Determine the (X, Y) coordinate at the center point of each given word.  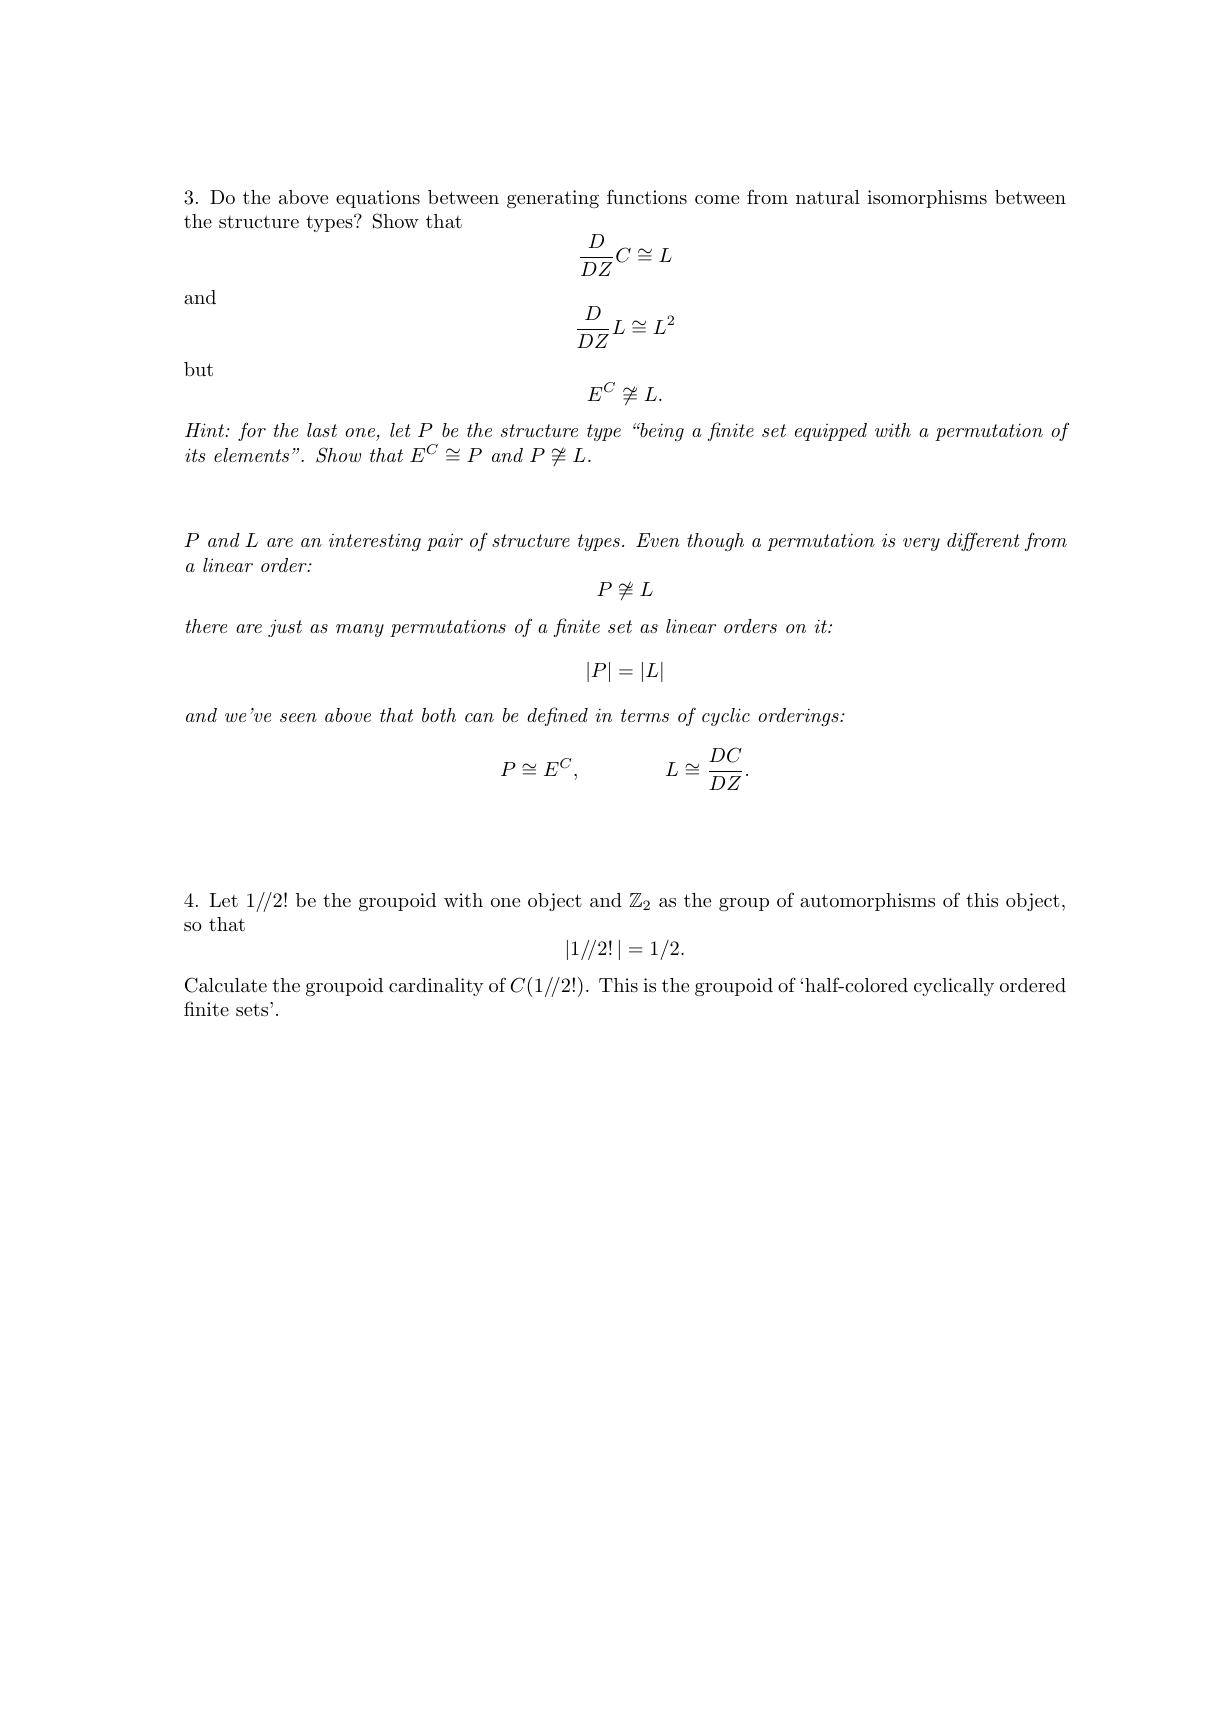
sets (253, 1009)
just (285, 628)
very (921, 544)
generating (553, 199)
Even (658, 540)
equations (378, 199)
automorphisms (867, 902)
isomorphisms (927, 199)
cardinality (436, 987)
